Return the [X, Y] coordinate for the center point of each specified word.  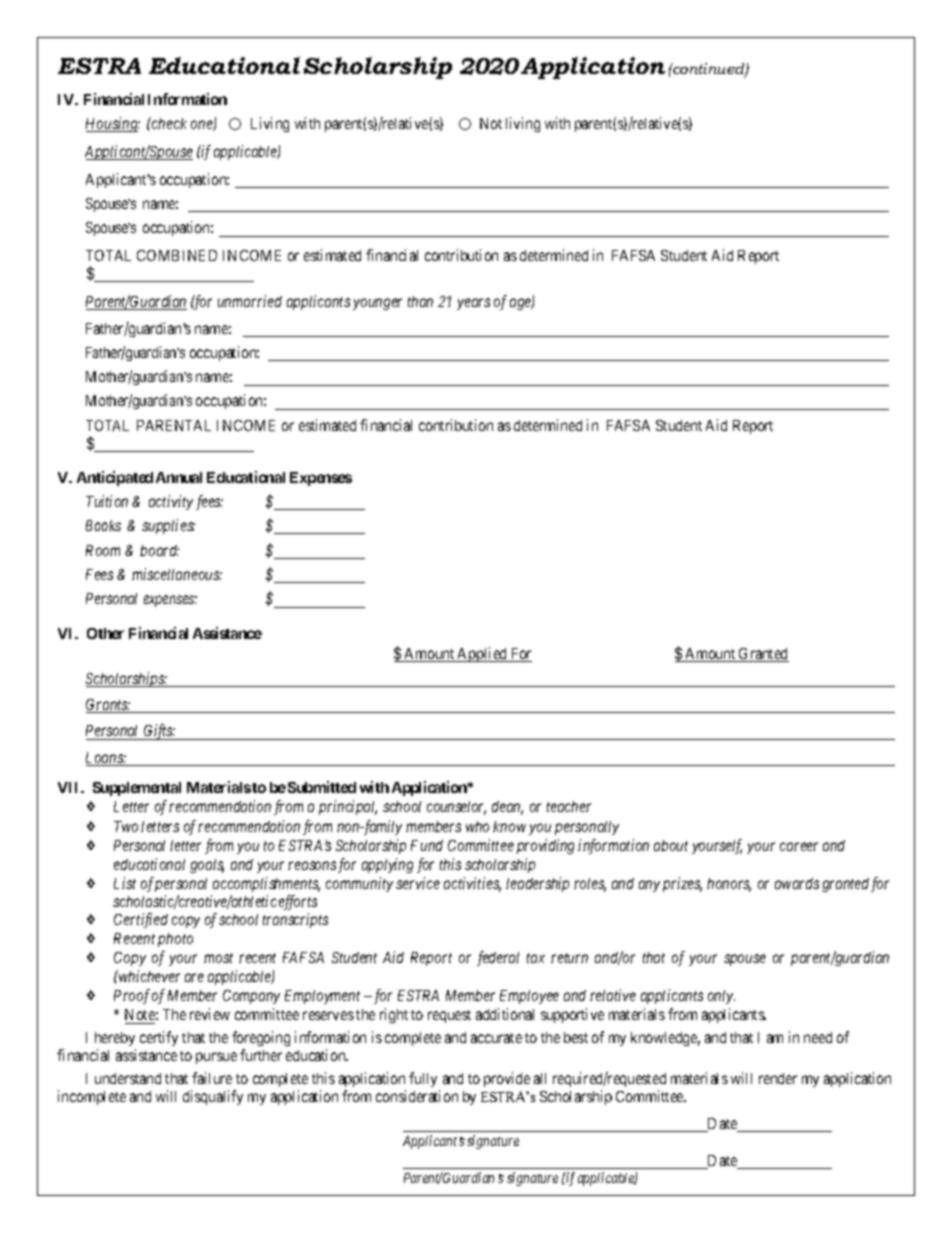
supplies [168, 526]
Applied [483, 654]
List [125, 883]
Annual [179, 477]
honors [729, 885]
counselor [456, 808]
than [420, 301]
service [418, 883]
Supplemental [137, 789]
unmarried [250, 301]
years [473, 304]
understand [128, 1078]
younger [377, 304]
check [168, 123]
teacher [569, 806]
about [671, 845]
